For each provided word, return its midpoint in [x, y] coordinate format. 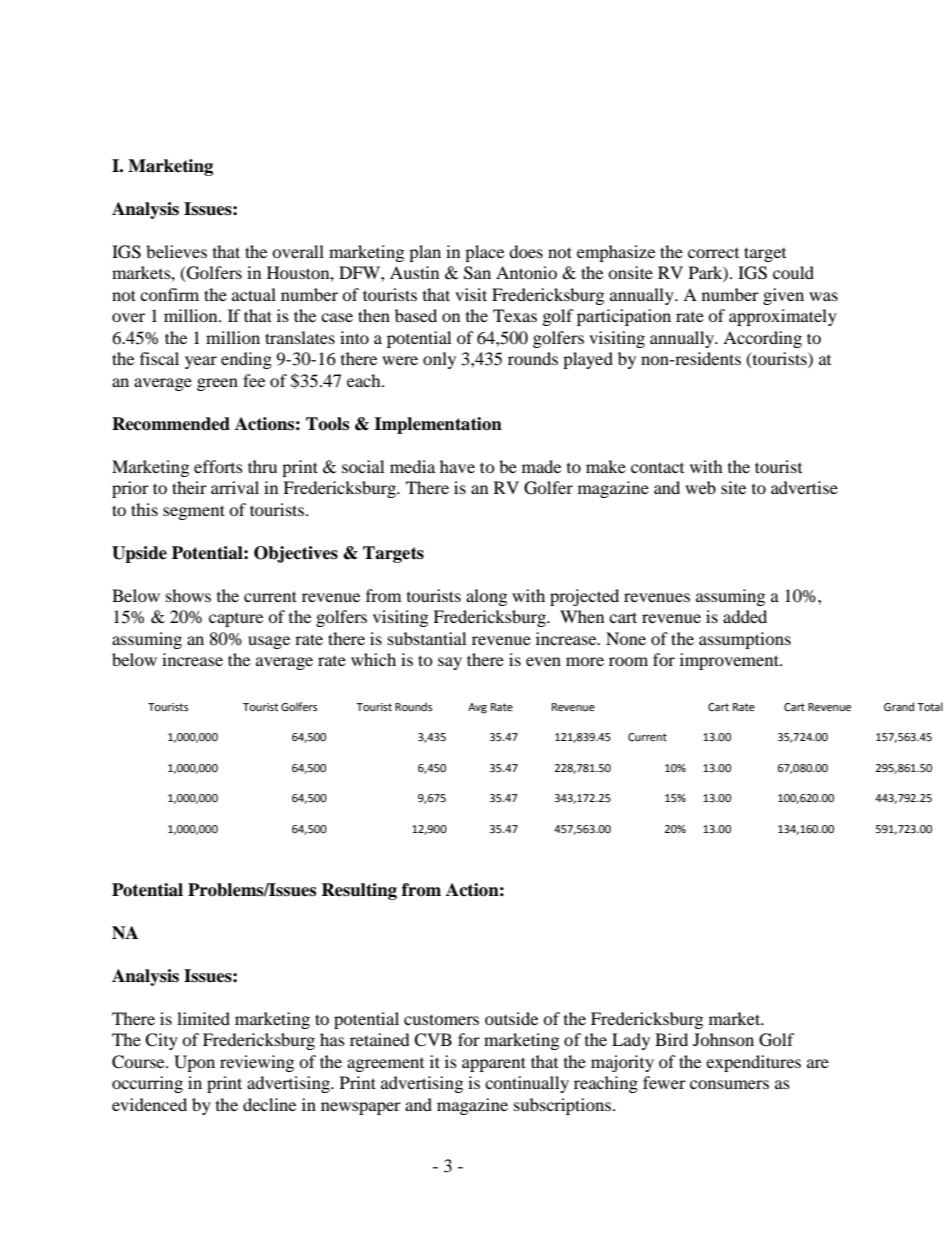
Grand [899, 706]
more [585, 661]
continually [527, 1084]
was [823, 296]
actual [254, 294]
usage [269, 642]
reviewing [257, 1063]
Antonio [526, 272]
